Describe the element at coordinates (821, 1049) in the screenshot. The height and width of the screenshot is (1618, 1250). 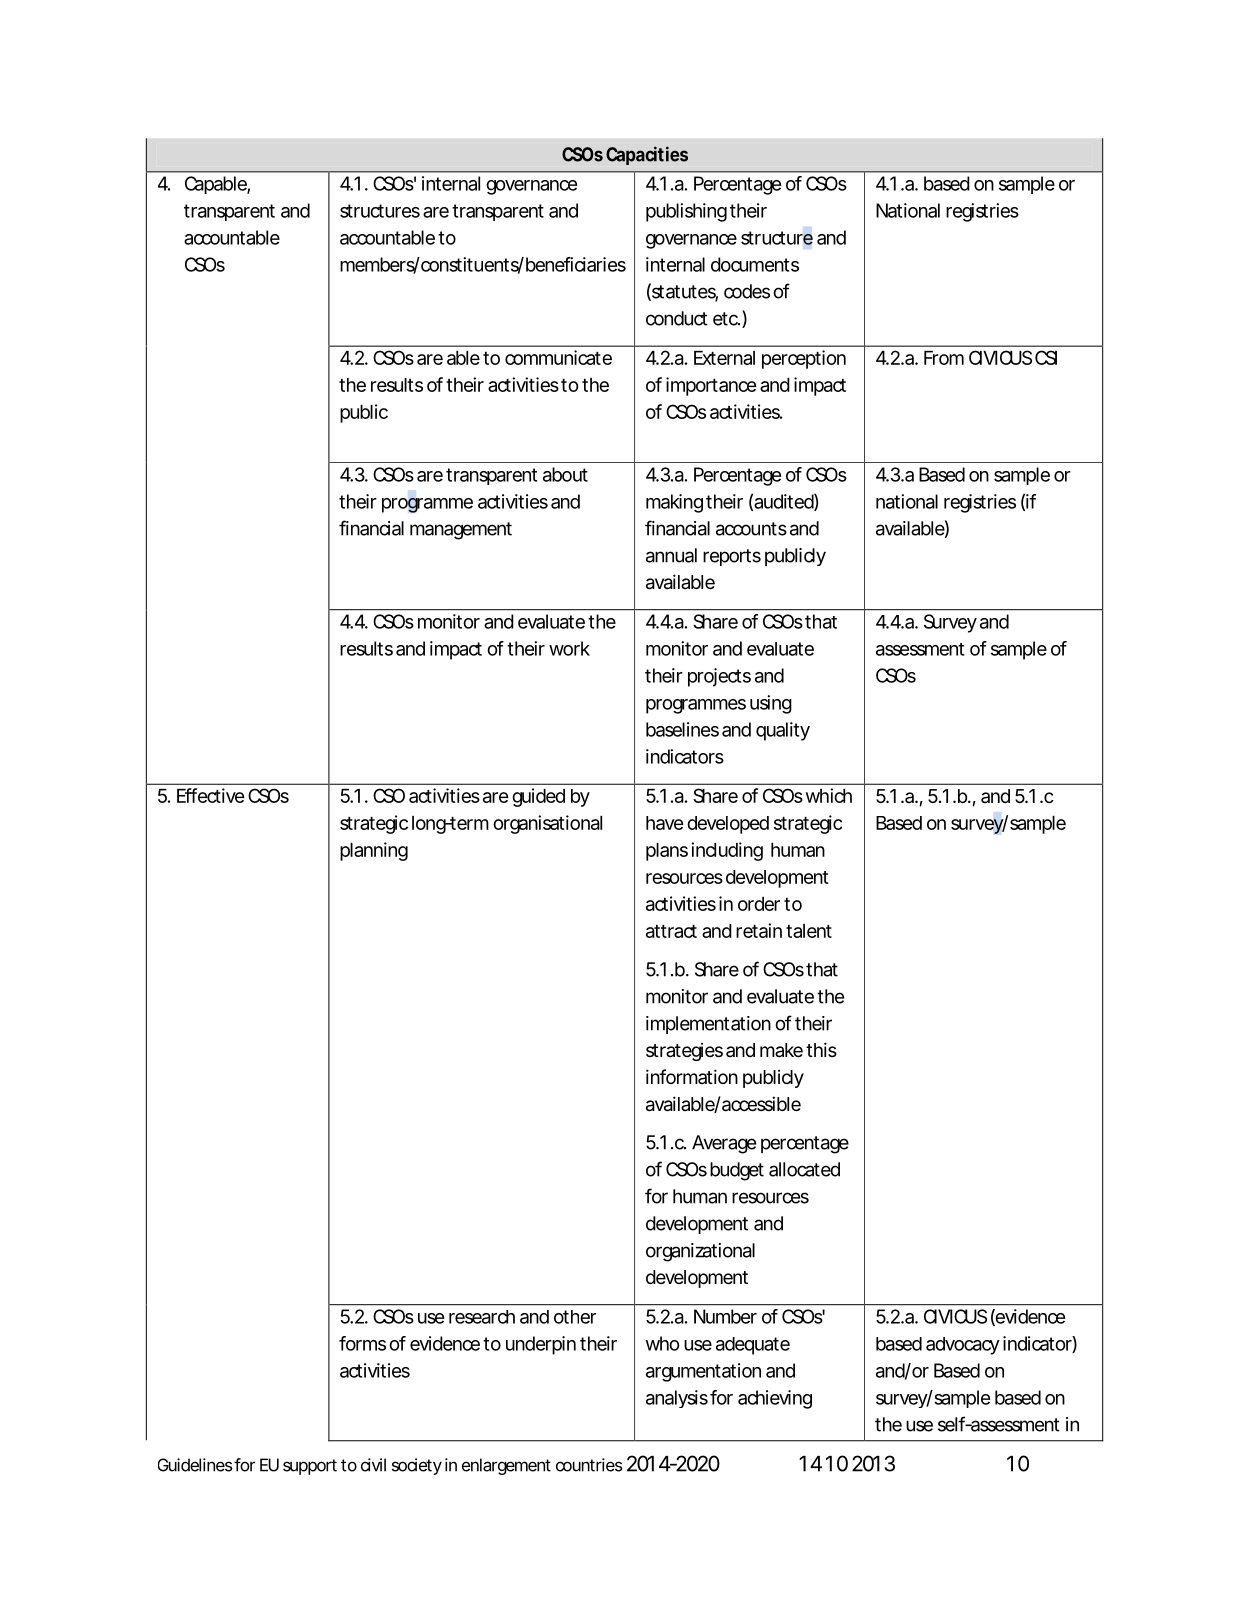
I see `this` at that location.
